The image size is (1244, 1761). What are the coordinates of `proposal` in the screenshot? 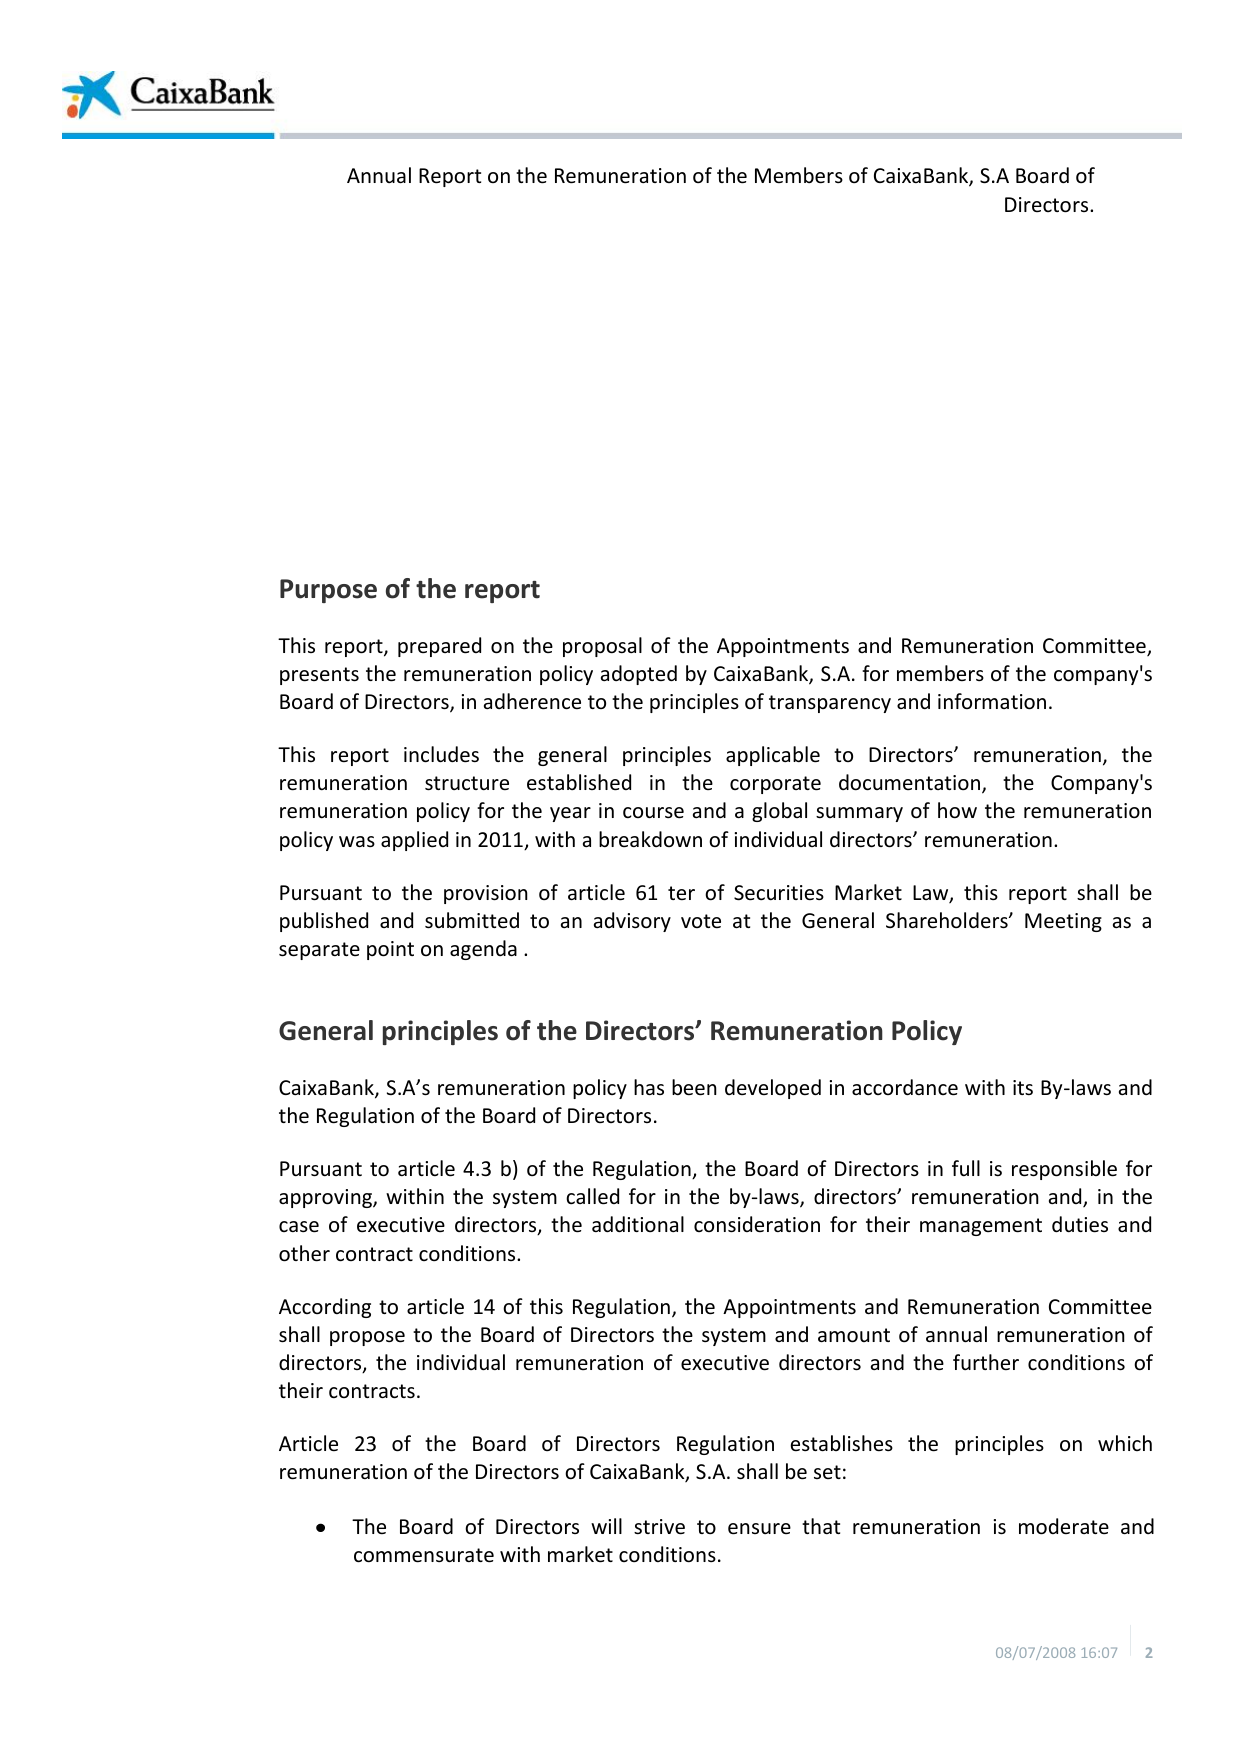 It's located at (602, 647).
